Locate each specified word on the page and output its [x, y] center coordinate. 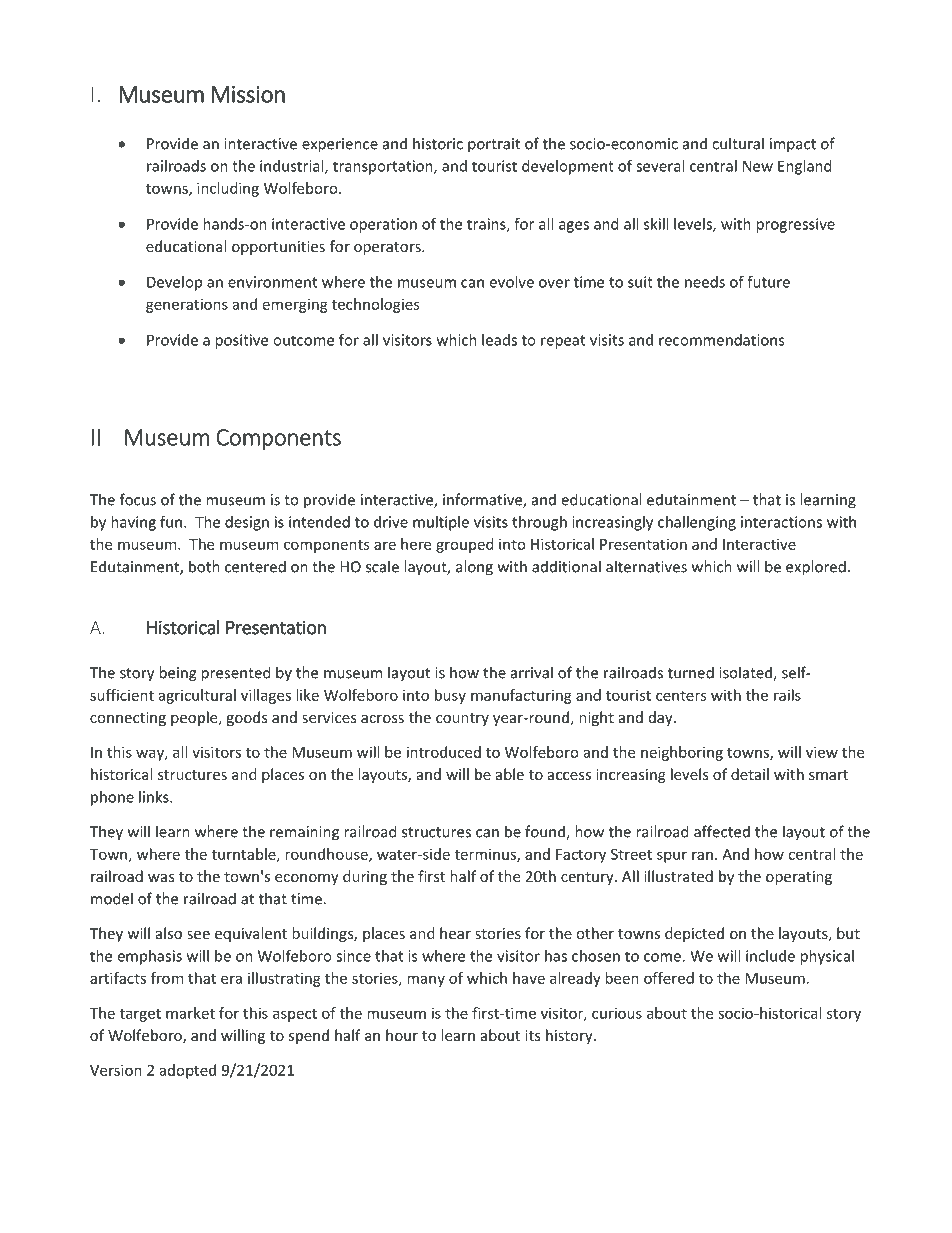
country [462, 719]
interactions [781, 522]
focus [138, 499]
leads [499, 340]
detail [750, 774]
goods [246, 718]
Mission [248, 94]
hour [402, 1035]
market [190, 1013]
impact [793, 145]
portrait [494, 145]
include [770, 956]
